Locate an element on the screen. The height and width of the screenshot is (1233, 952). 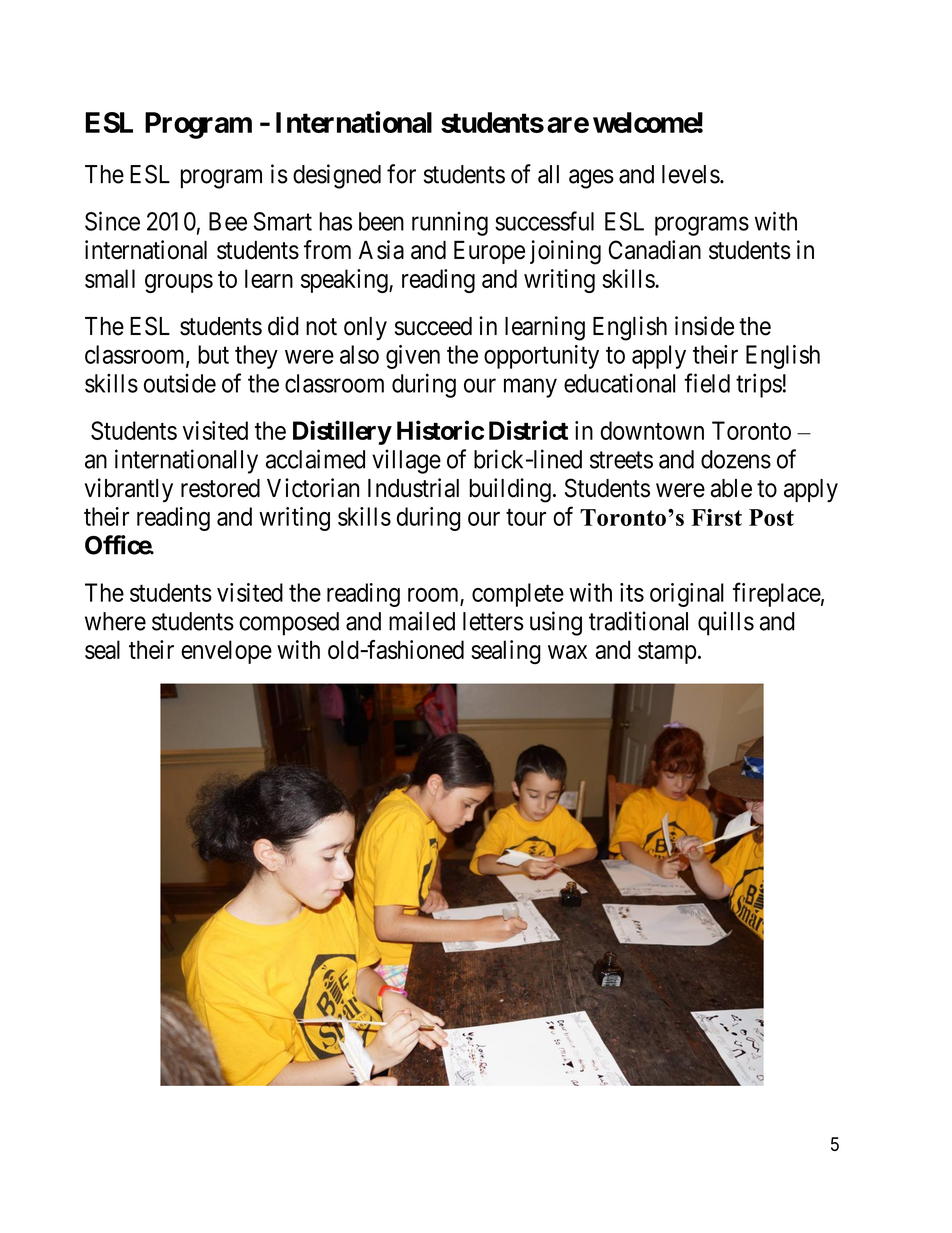
succeed is located at coordinates (433, 326).
